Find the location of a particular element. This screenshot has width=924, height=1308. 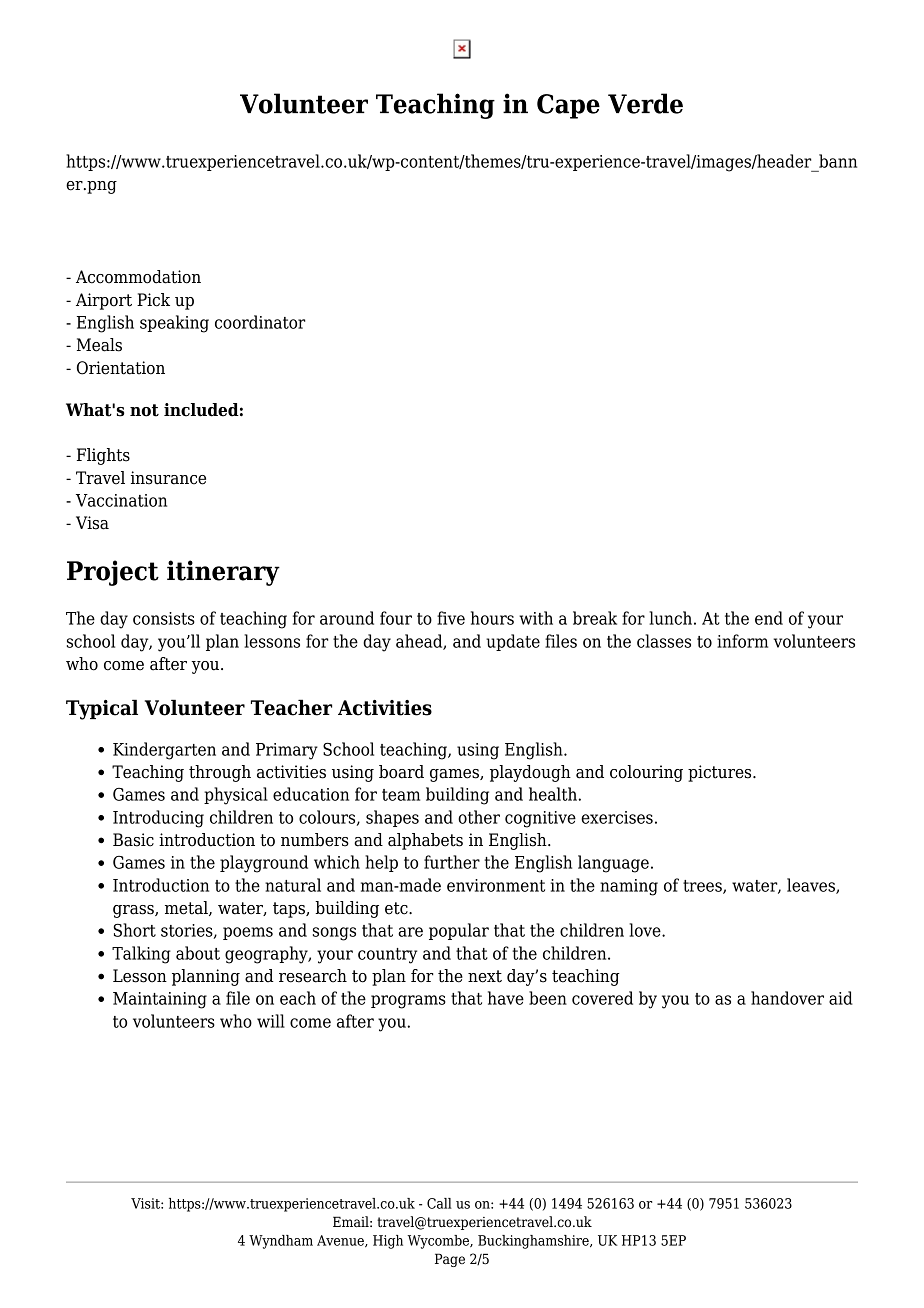

coordinator is located at coordinates (260, 322).
